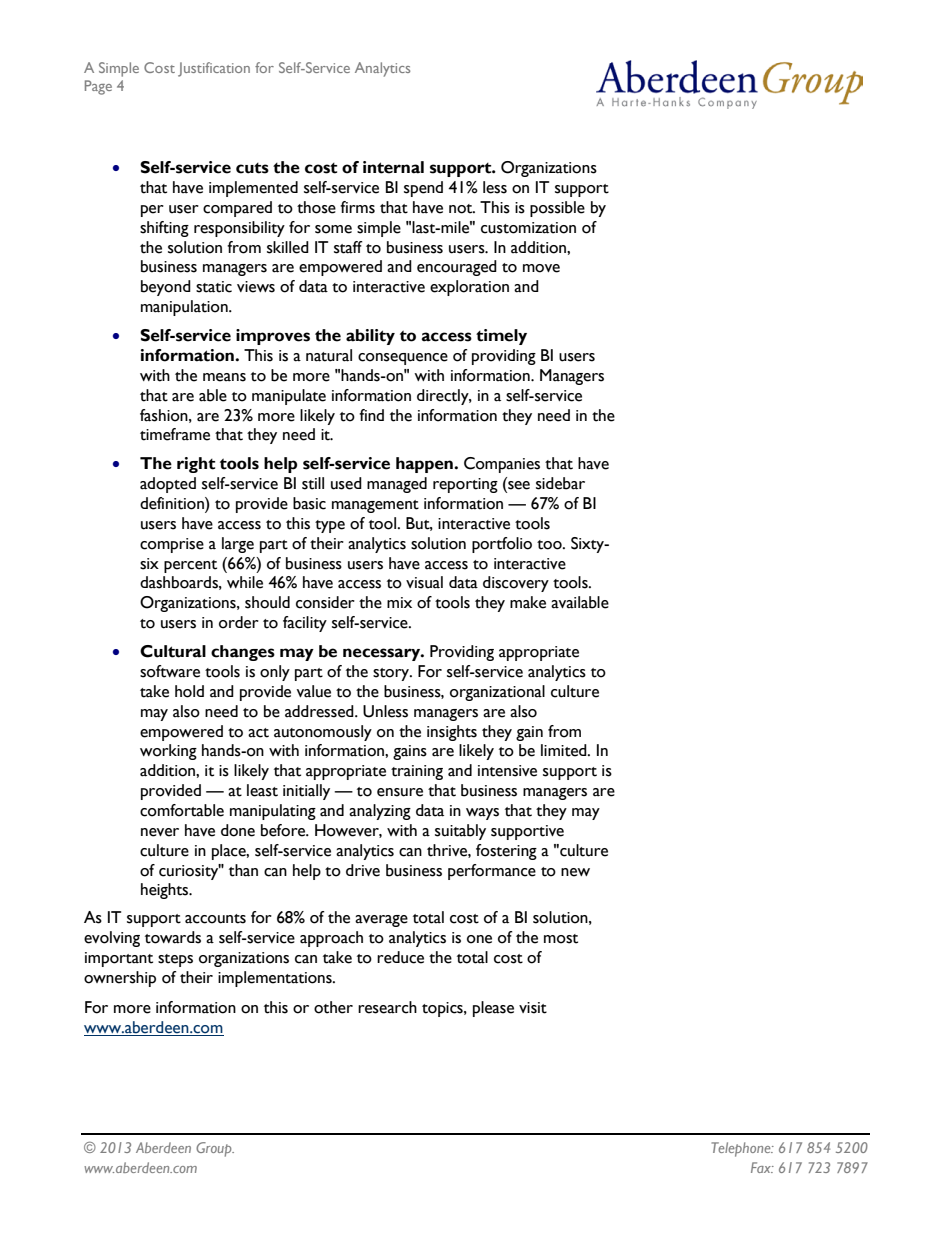  Describe the element at coordinates (214, 69) in the screenshot. I see `Justification` at that location.
